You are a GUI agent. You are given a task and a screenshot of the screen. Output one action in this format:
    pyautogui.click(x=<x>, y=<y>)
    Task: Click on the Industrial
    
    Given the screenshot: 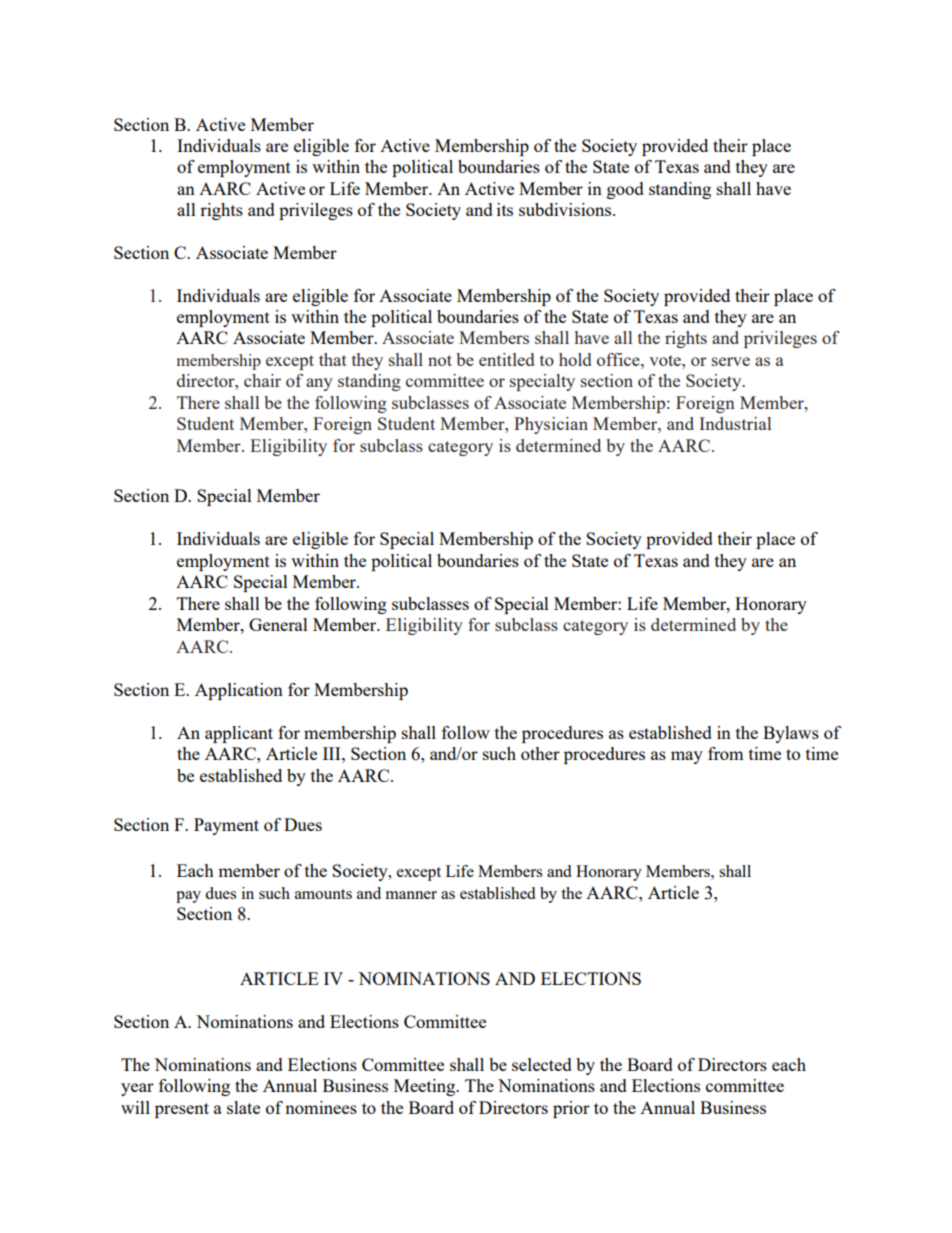 What is the action you would take?
    pyautogui.click(x=735, y=423)
